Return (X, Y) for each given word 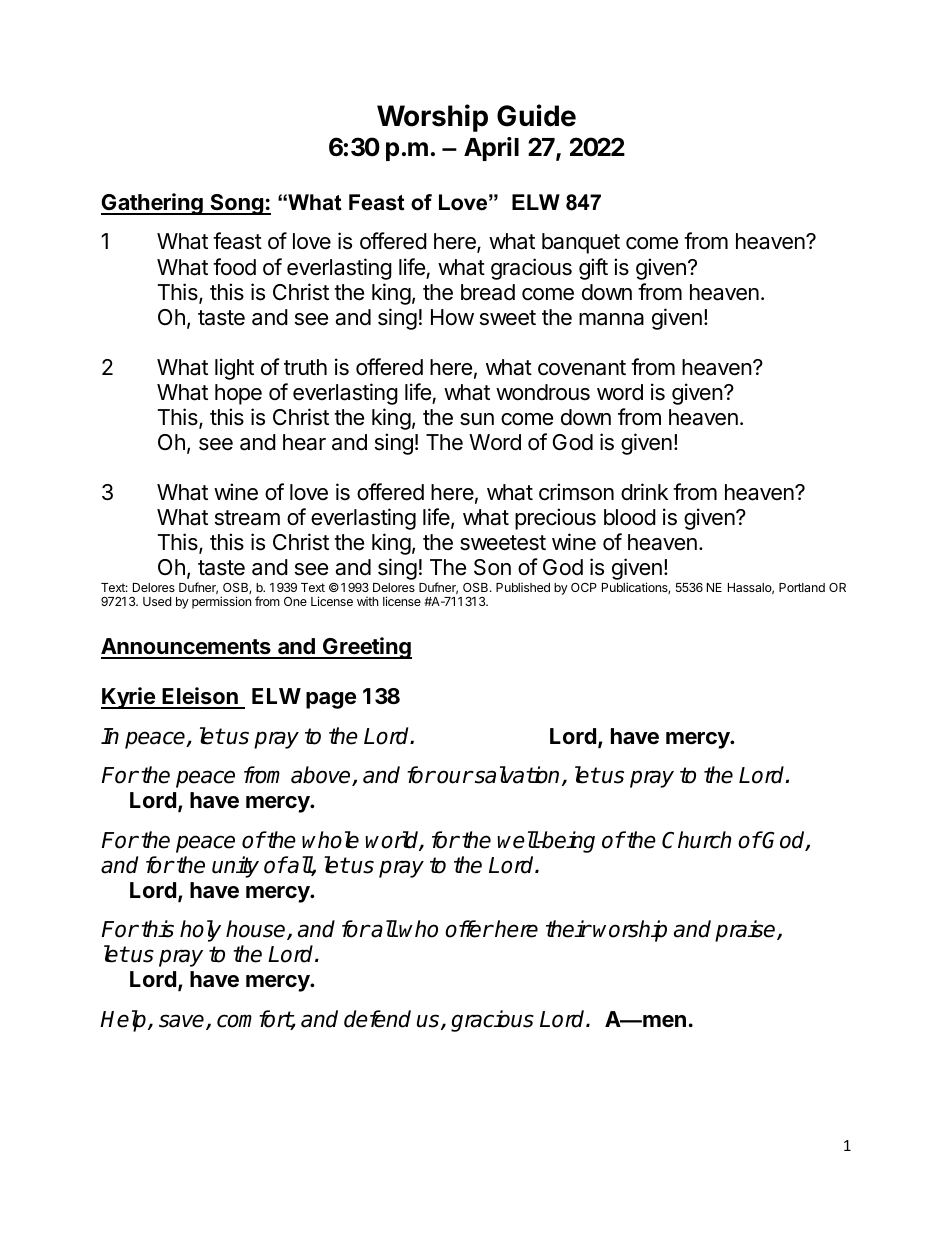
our (455, 777)
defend (377, 1019)
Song (236, 204)
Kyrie (129, 698)
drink (644, 492)
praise (746, 931)
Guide (536, 115)
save (183, 1022)
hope (238, 394)
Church (696, 840)
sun (477, 419)
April (491, 149)
